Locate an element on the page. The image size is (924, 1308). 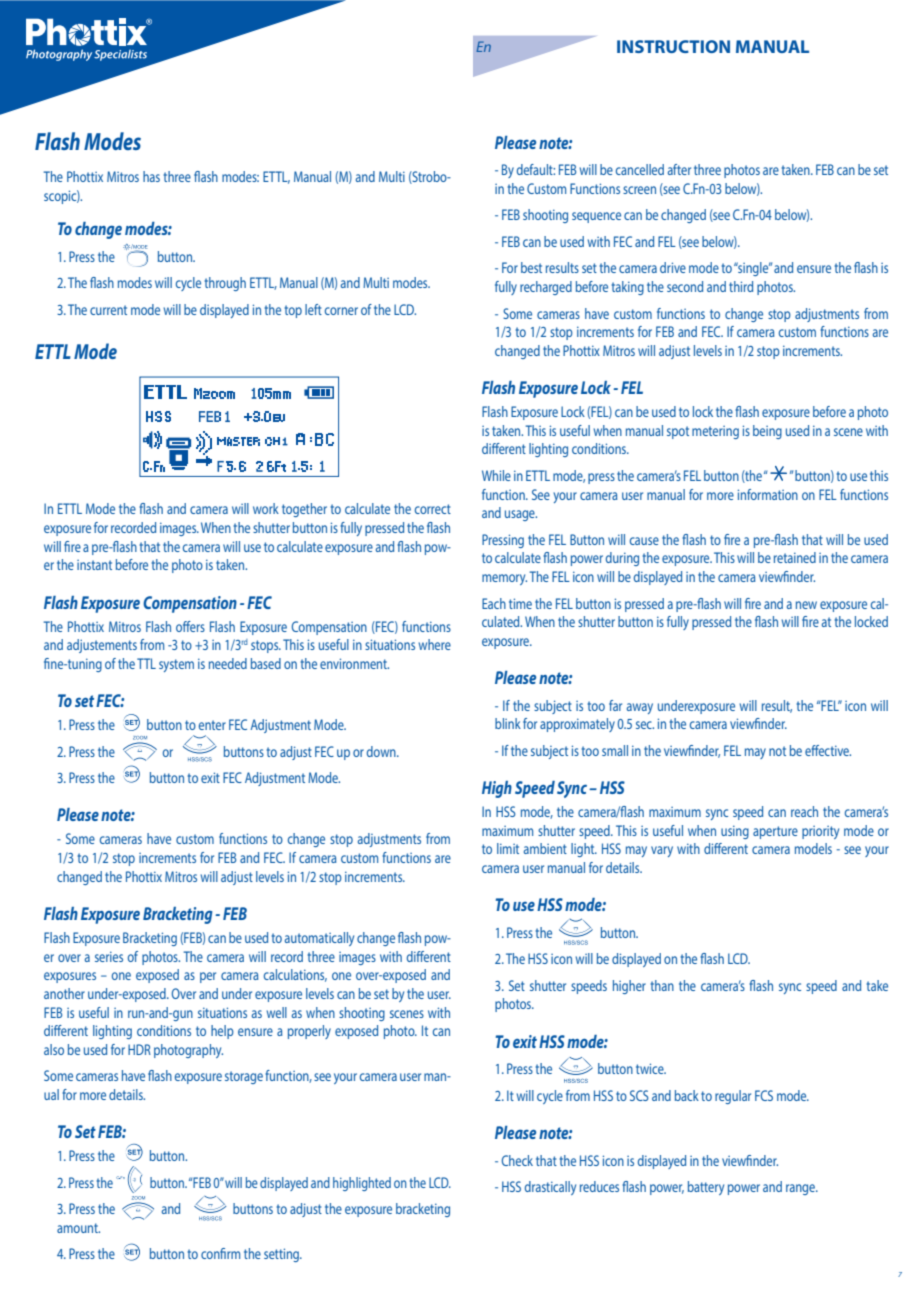
has is located at coordinates (151, 176).
